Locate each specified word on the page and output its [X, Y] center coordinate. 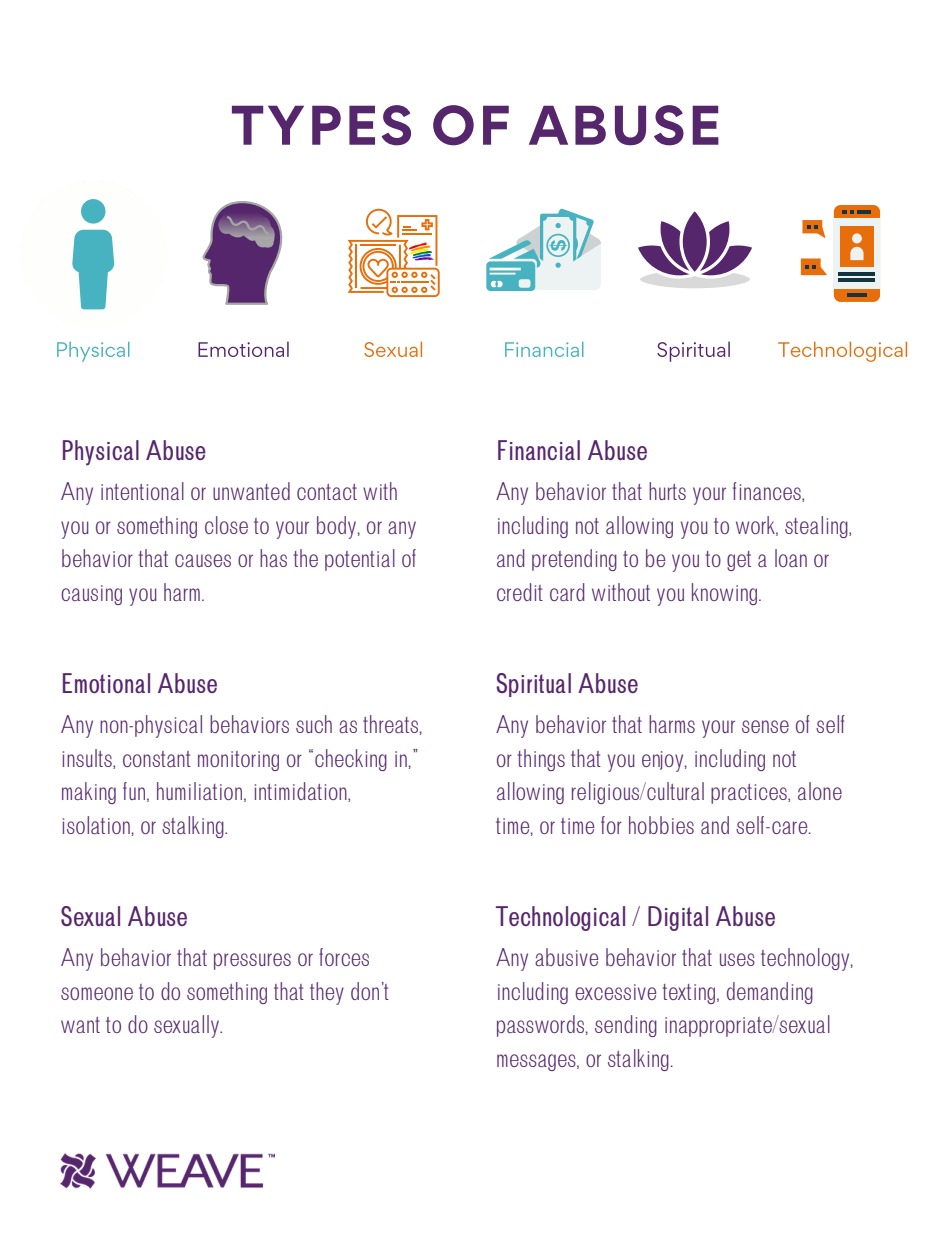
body [338, 527]
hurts [667, 491]
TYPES [321, 125]
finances [768, 492]
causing [91, 595]
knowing [726, 594]
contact [327, 492]
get [739, 561]
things [541, 760]
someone [97, 993]
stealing [817, 527]
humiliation [199, 791]
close [226, 525]
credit [520, 592]
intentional [142, 491]
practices [750, 794]
